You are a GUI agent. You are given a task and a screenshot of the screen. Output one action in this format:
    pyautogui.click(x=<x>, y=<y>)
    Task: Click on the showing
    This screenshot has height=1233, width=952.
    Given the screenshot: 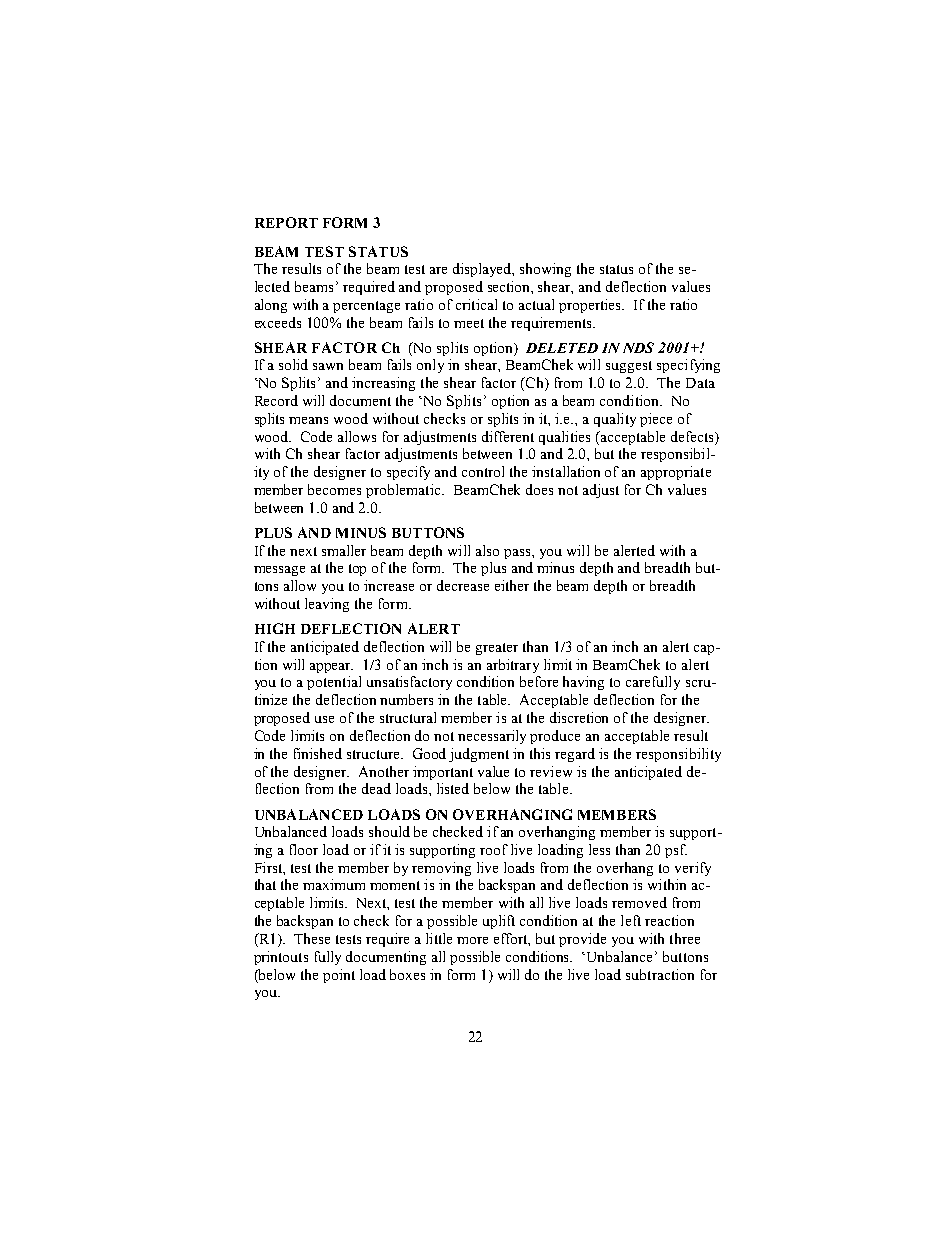 What is the action you would take?
    pyautogui.click(x=545, y=270)
